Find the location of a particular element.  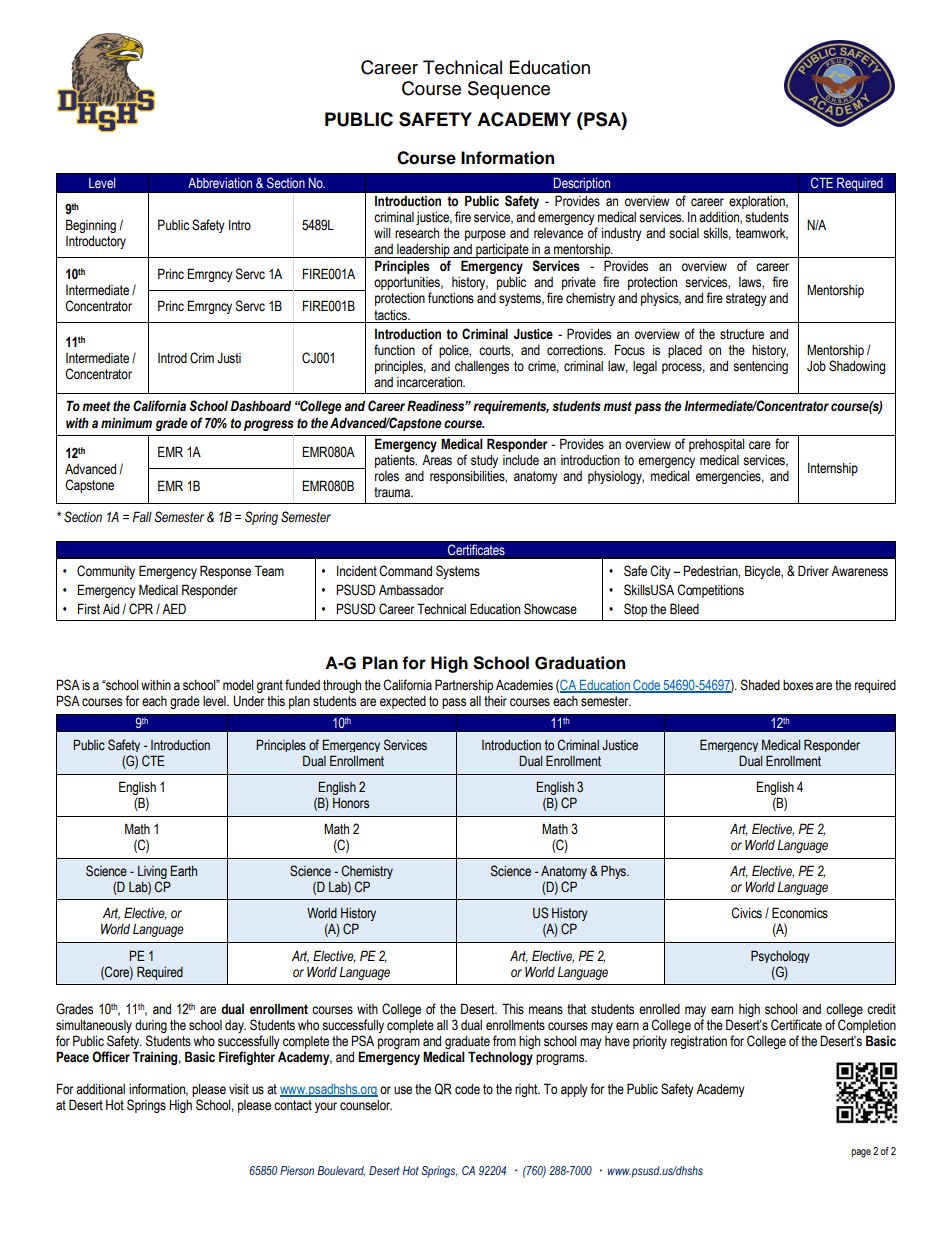

Sequence is located at coordinates (509, 90).
